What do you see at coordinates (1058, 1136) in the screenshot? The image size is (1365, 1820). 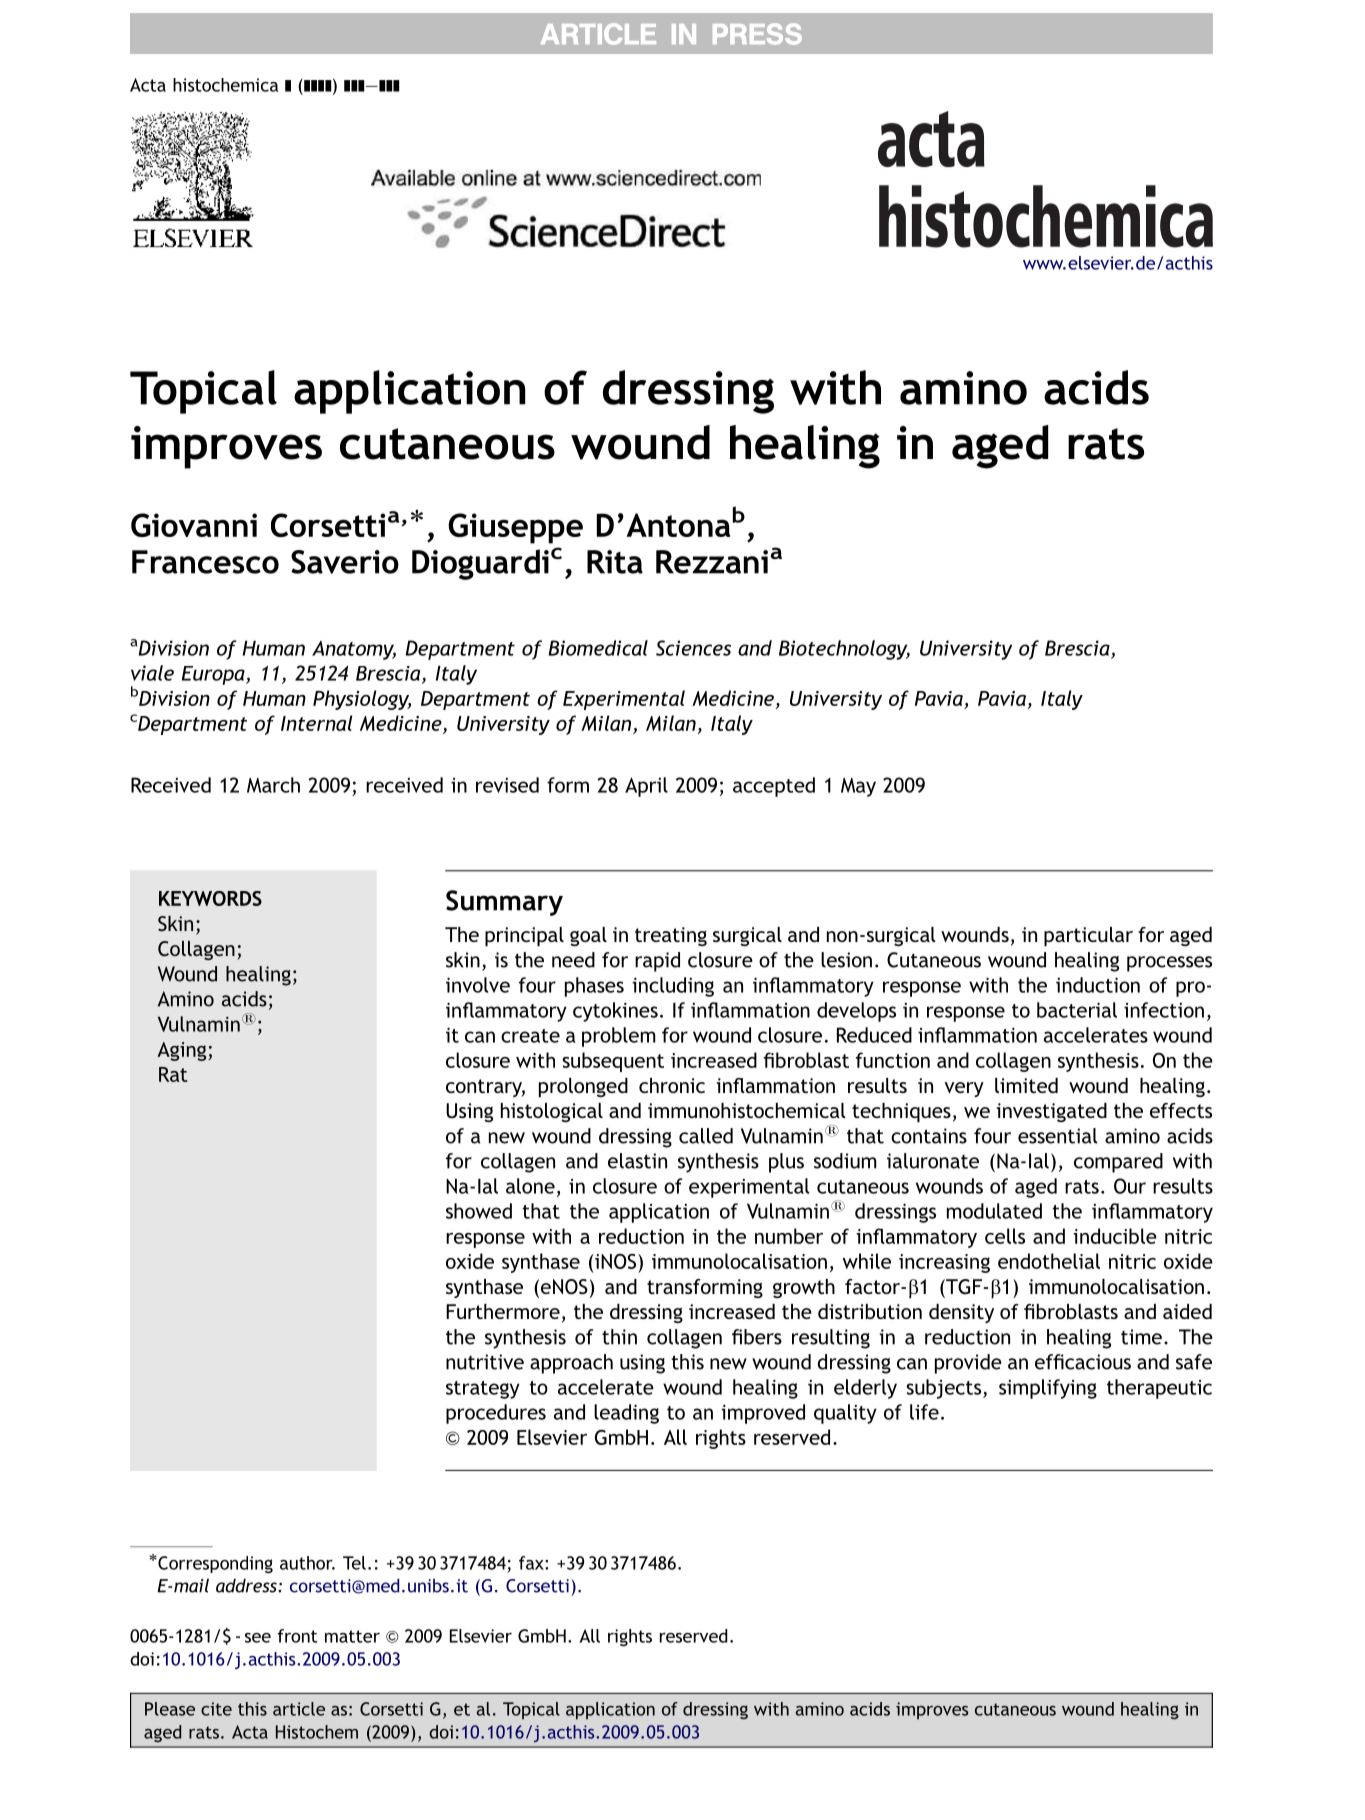 I see `essential` at bounding box center [1058, 1136].
